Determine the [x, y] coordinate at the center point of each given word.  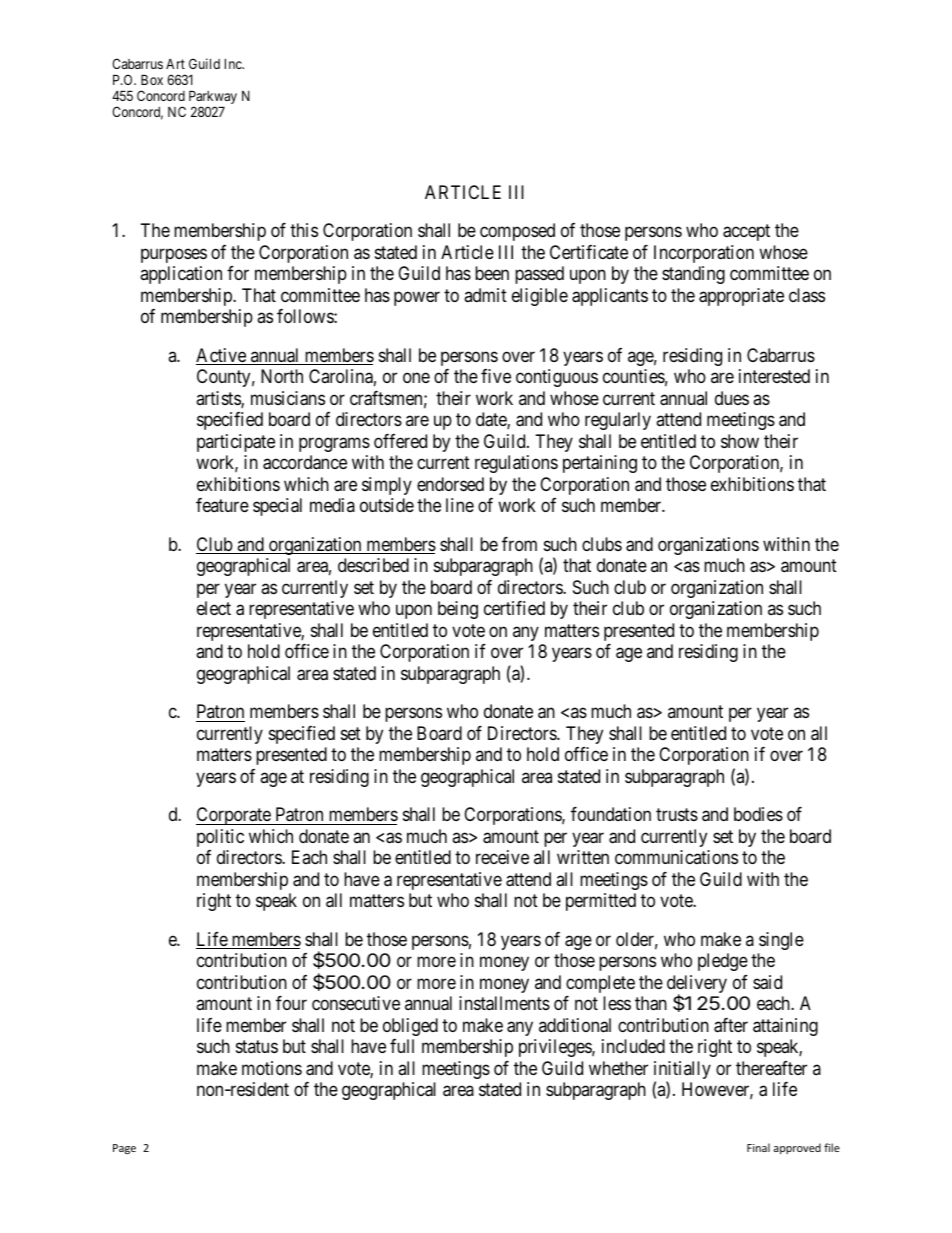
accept [746, 233]
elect [214, 608]
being [458, 610]
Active [222, 356]
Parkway [213, 99]
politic [220, 838]
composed [517, 232]
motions [272, 1068]
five [496, 376]
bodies [758, 814]
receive [502, 857]
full [402, 1046]
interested [774, 376]
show [740, 441]
